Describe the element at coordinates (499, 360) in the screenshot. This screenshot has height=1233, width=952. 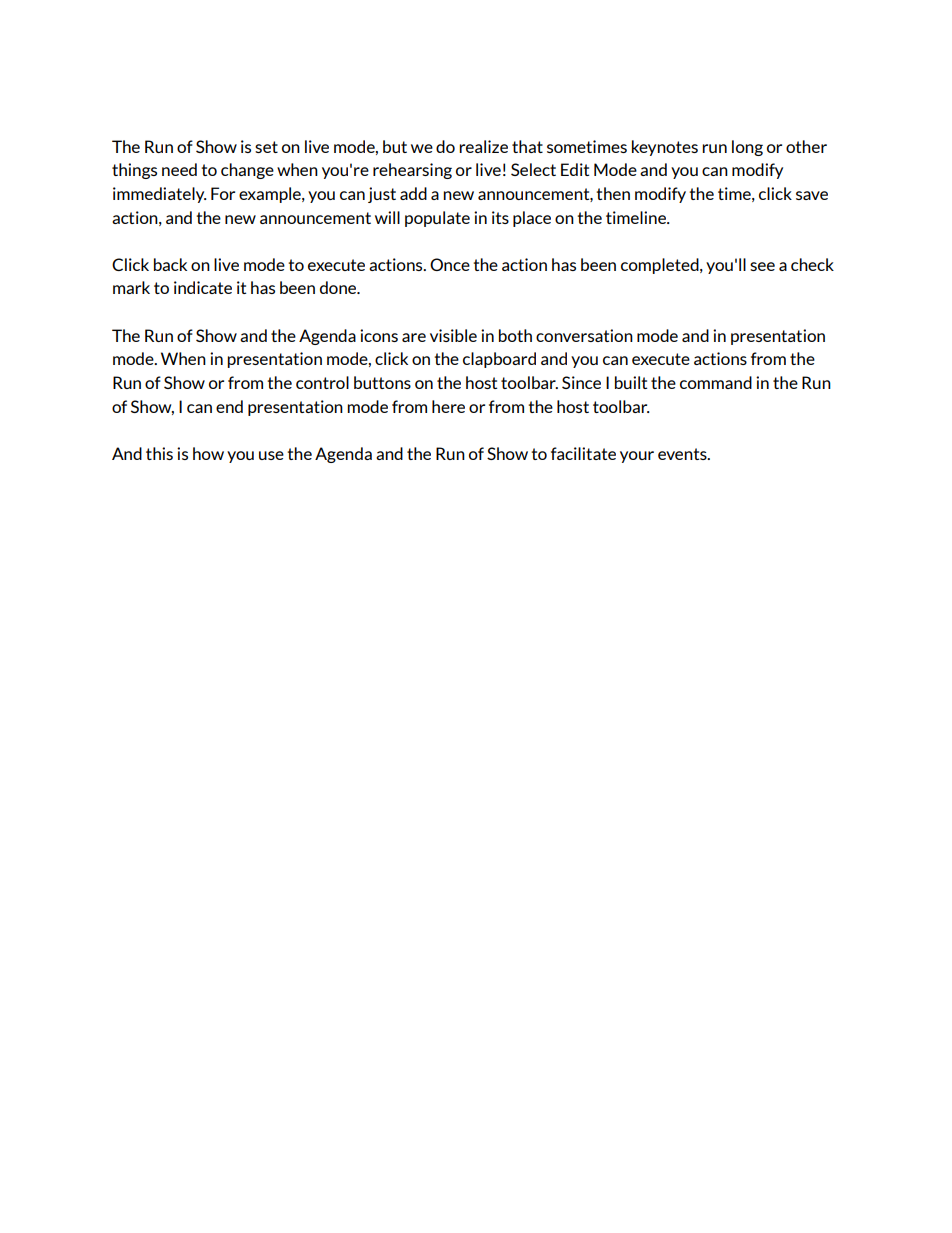
I see `clapboard` at that location.
